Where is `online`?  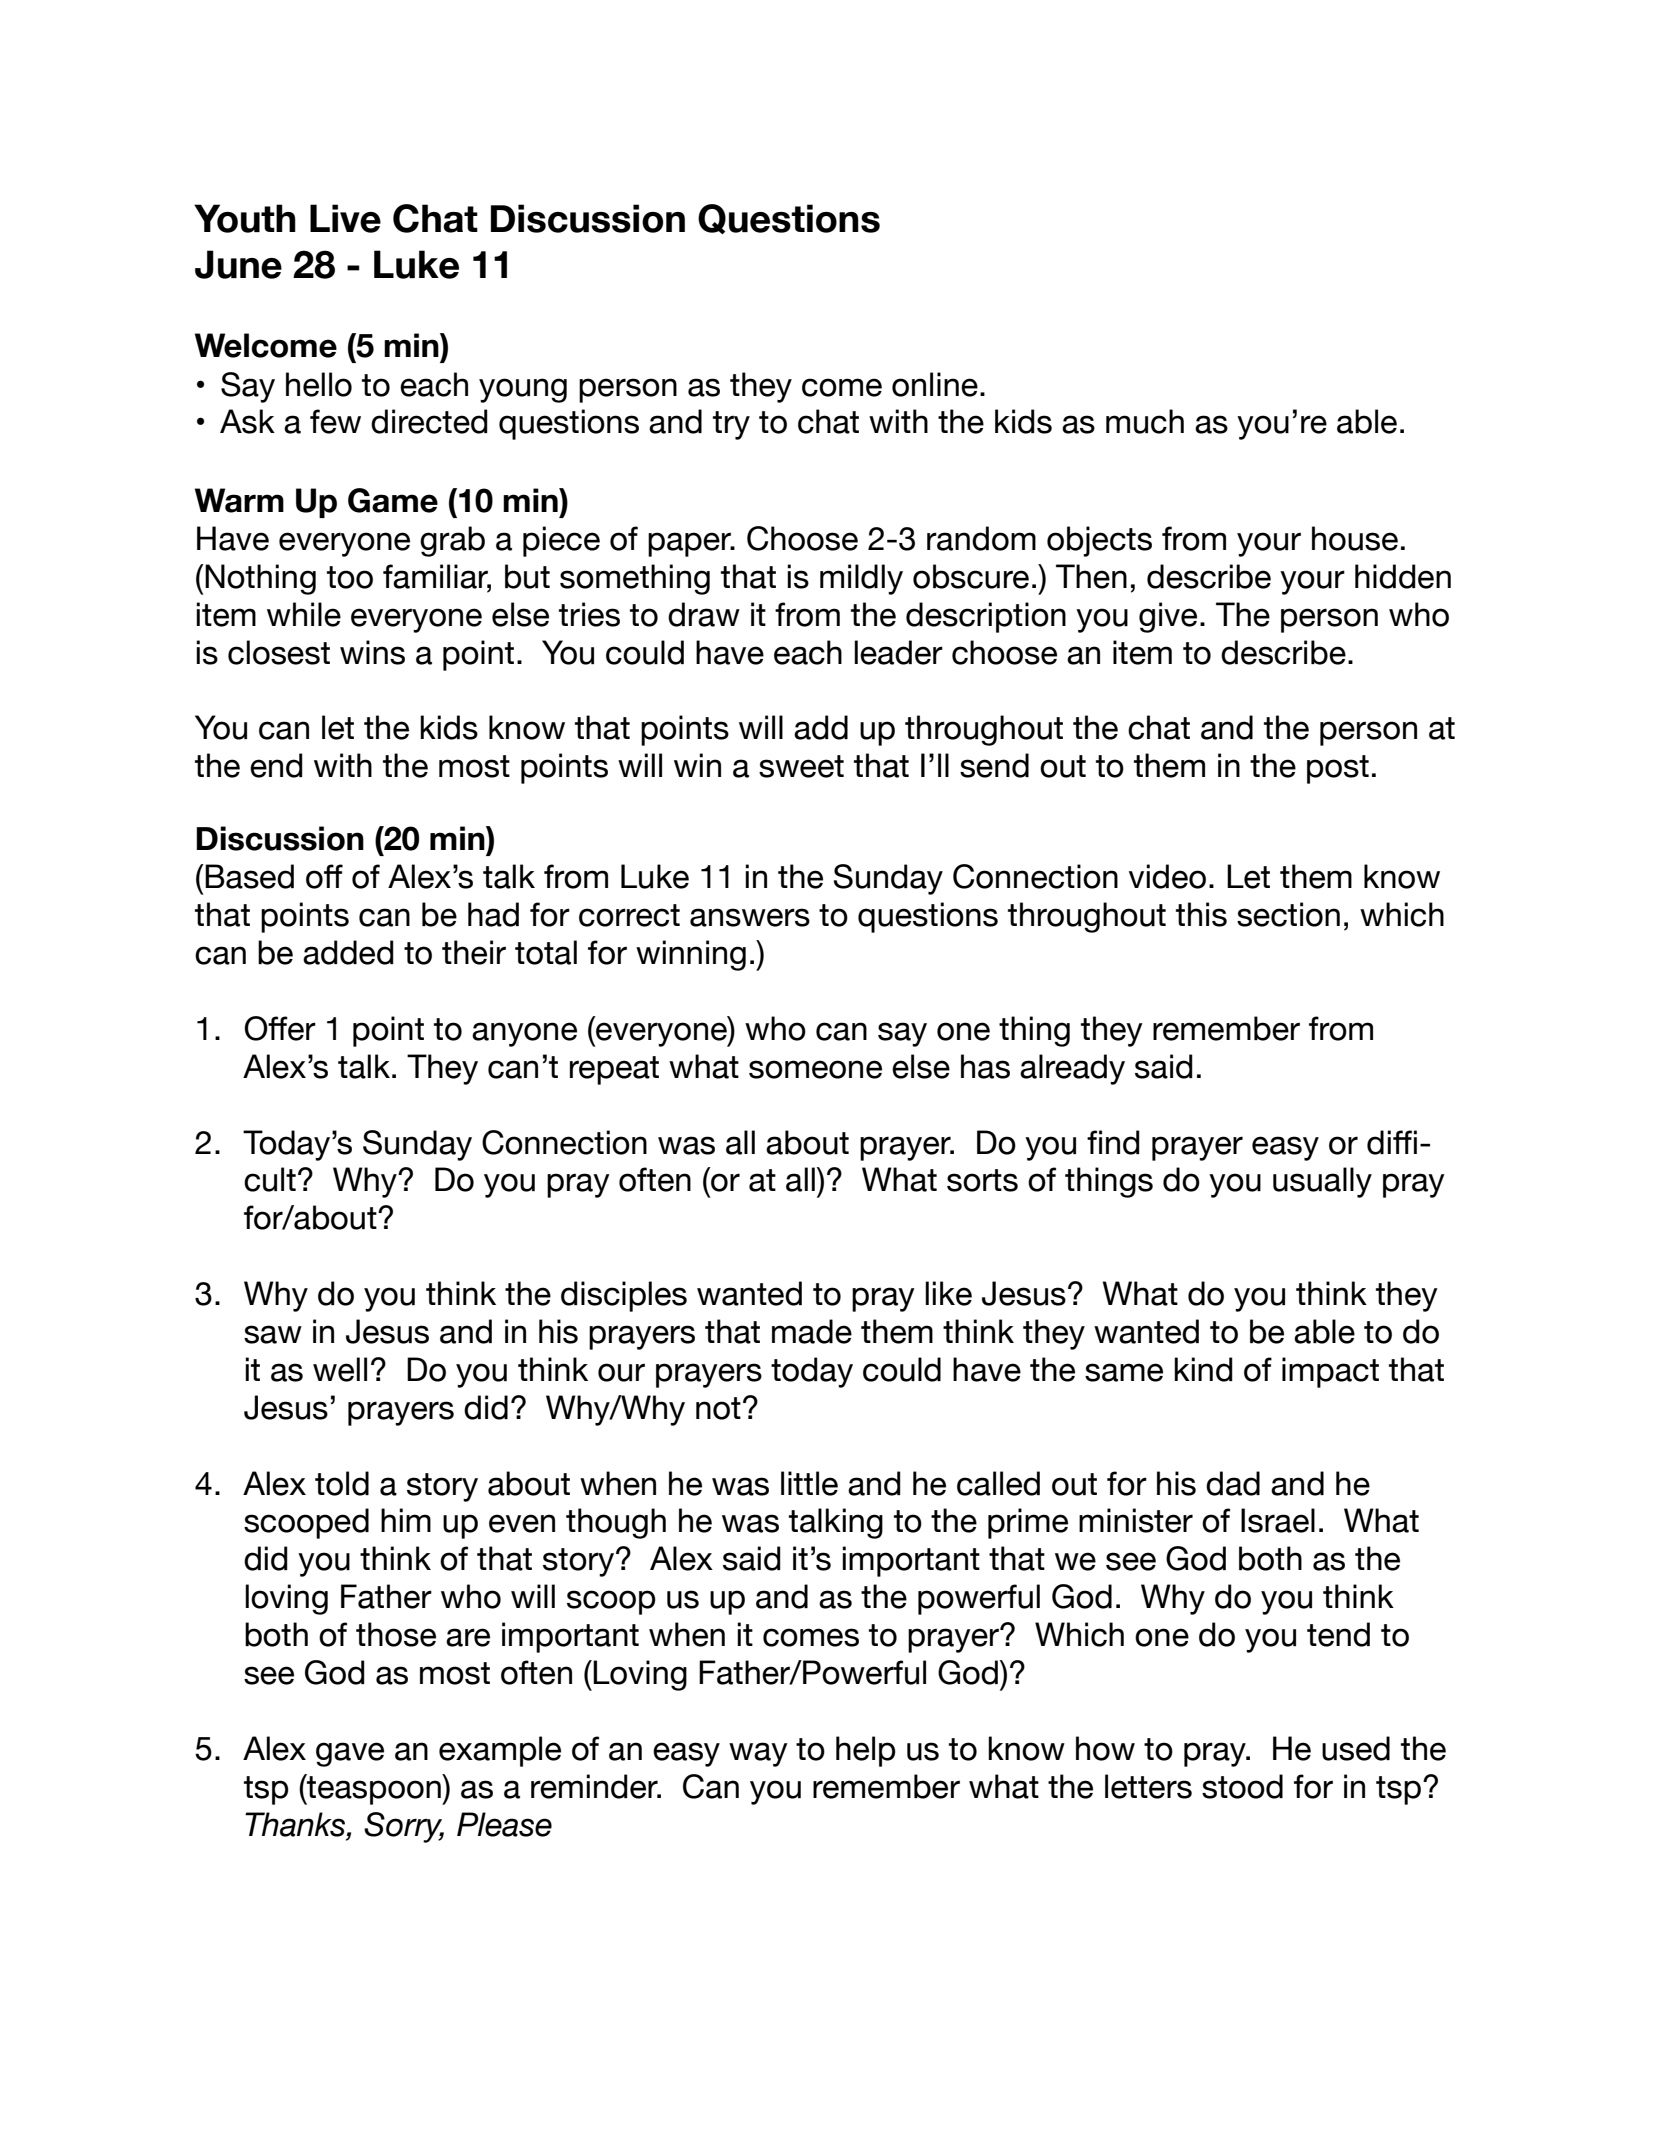 online is located at coordinates (935, 384).
